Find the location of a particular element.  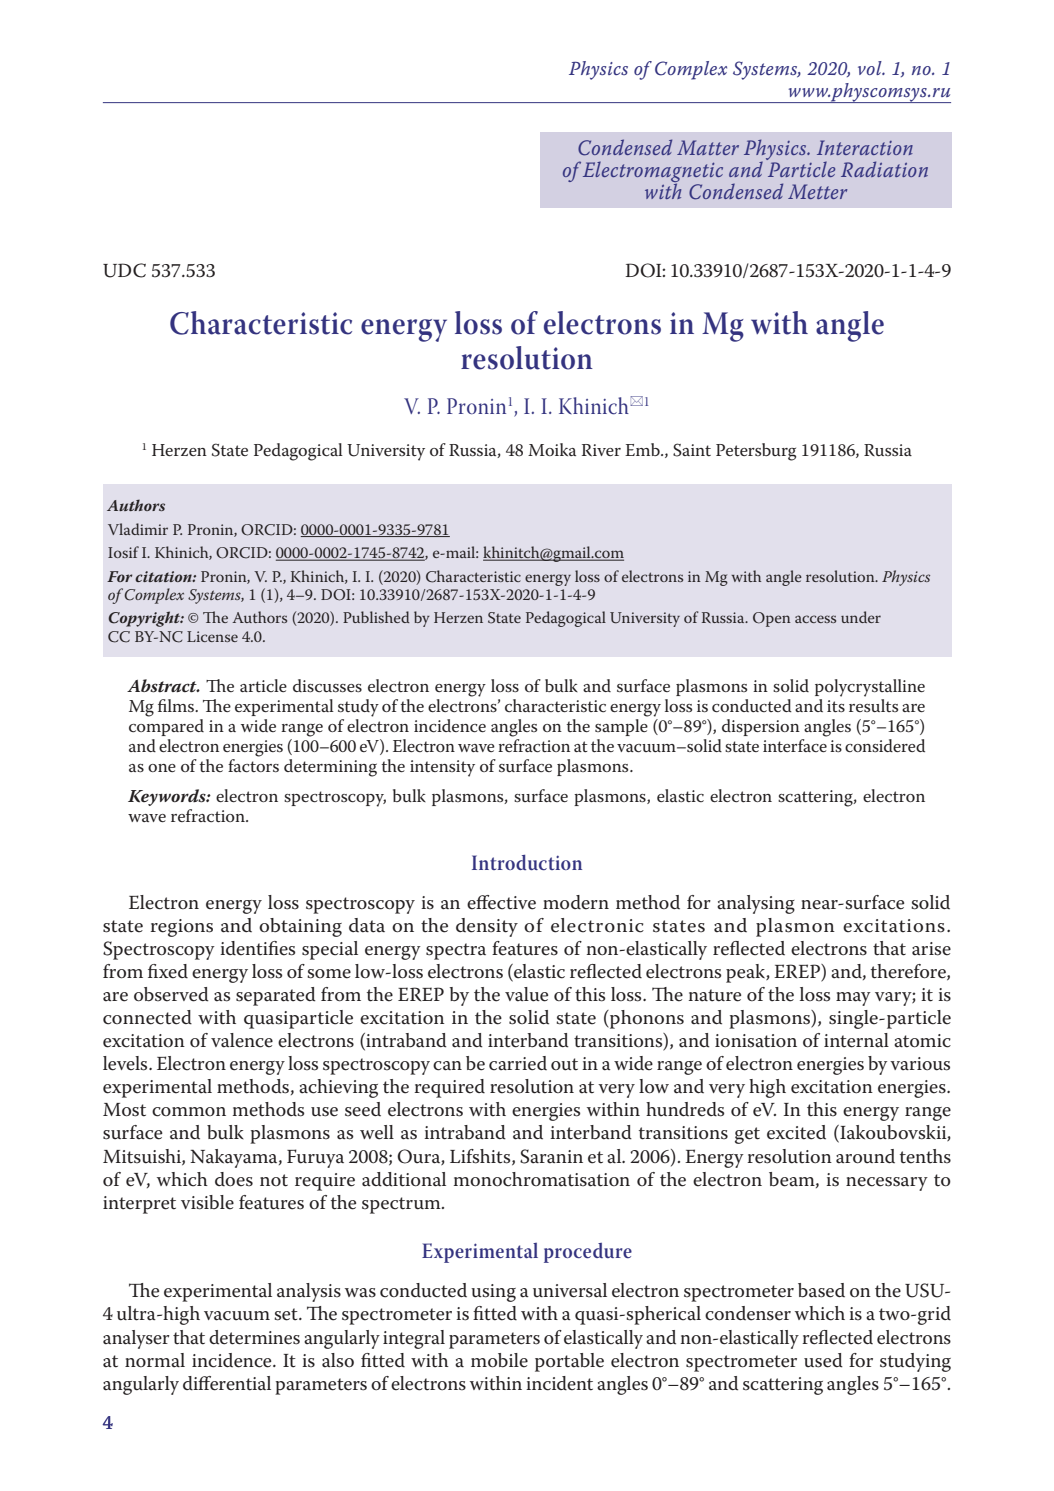

determines is located at coordinates (254, 1337).
